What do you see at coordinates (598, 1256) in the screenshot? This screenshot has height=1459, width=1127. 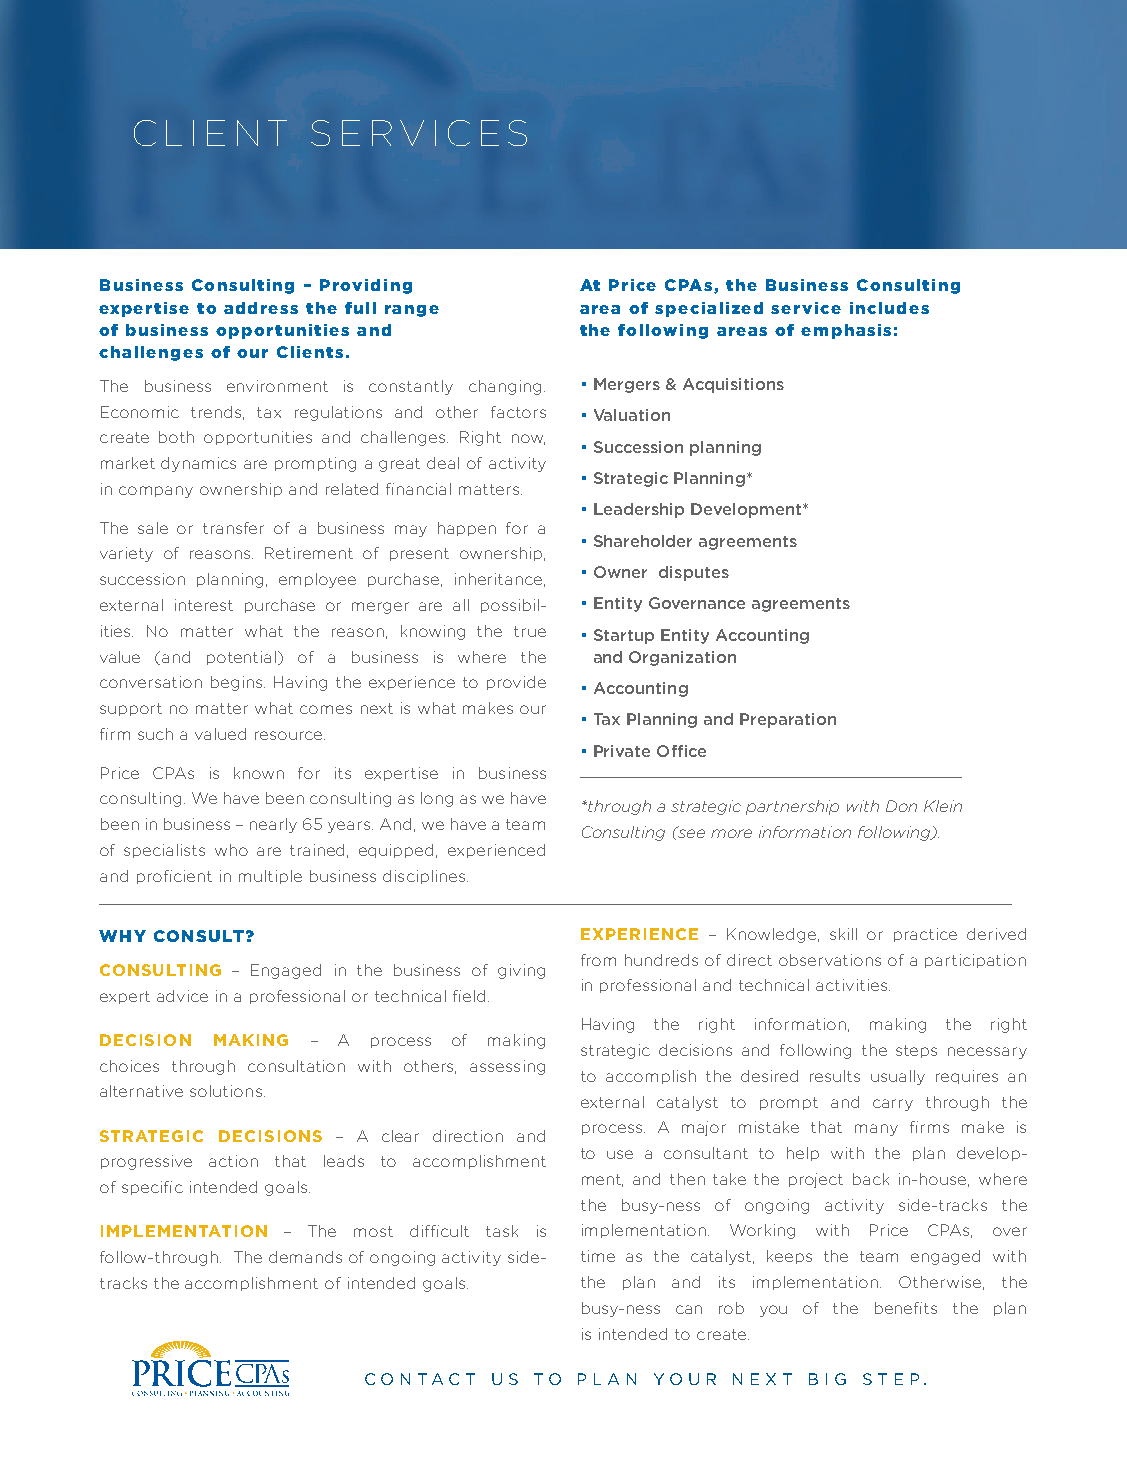 I see `time` at bounding box center [598, 1256].
